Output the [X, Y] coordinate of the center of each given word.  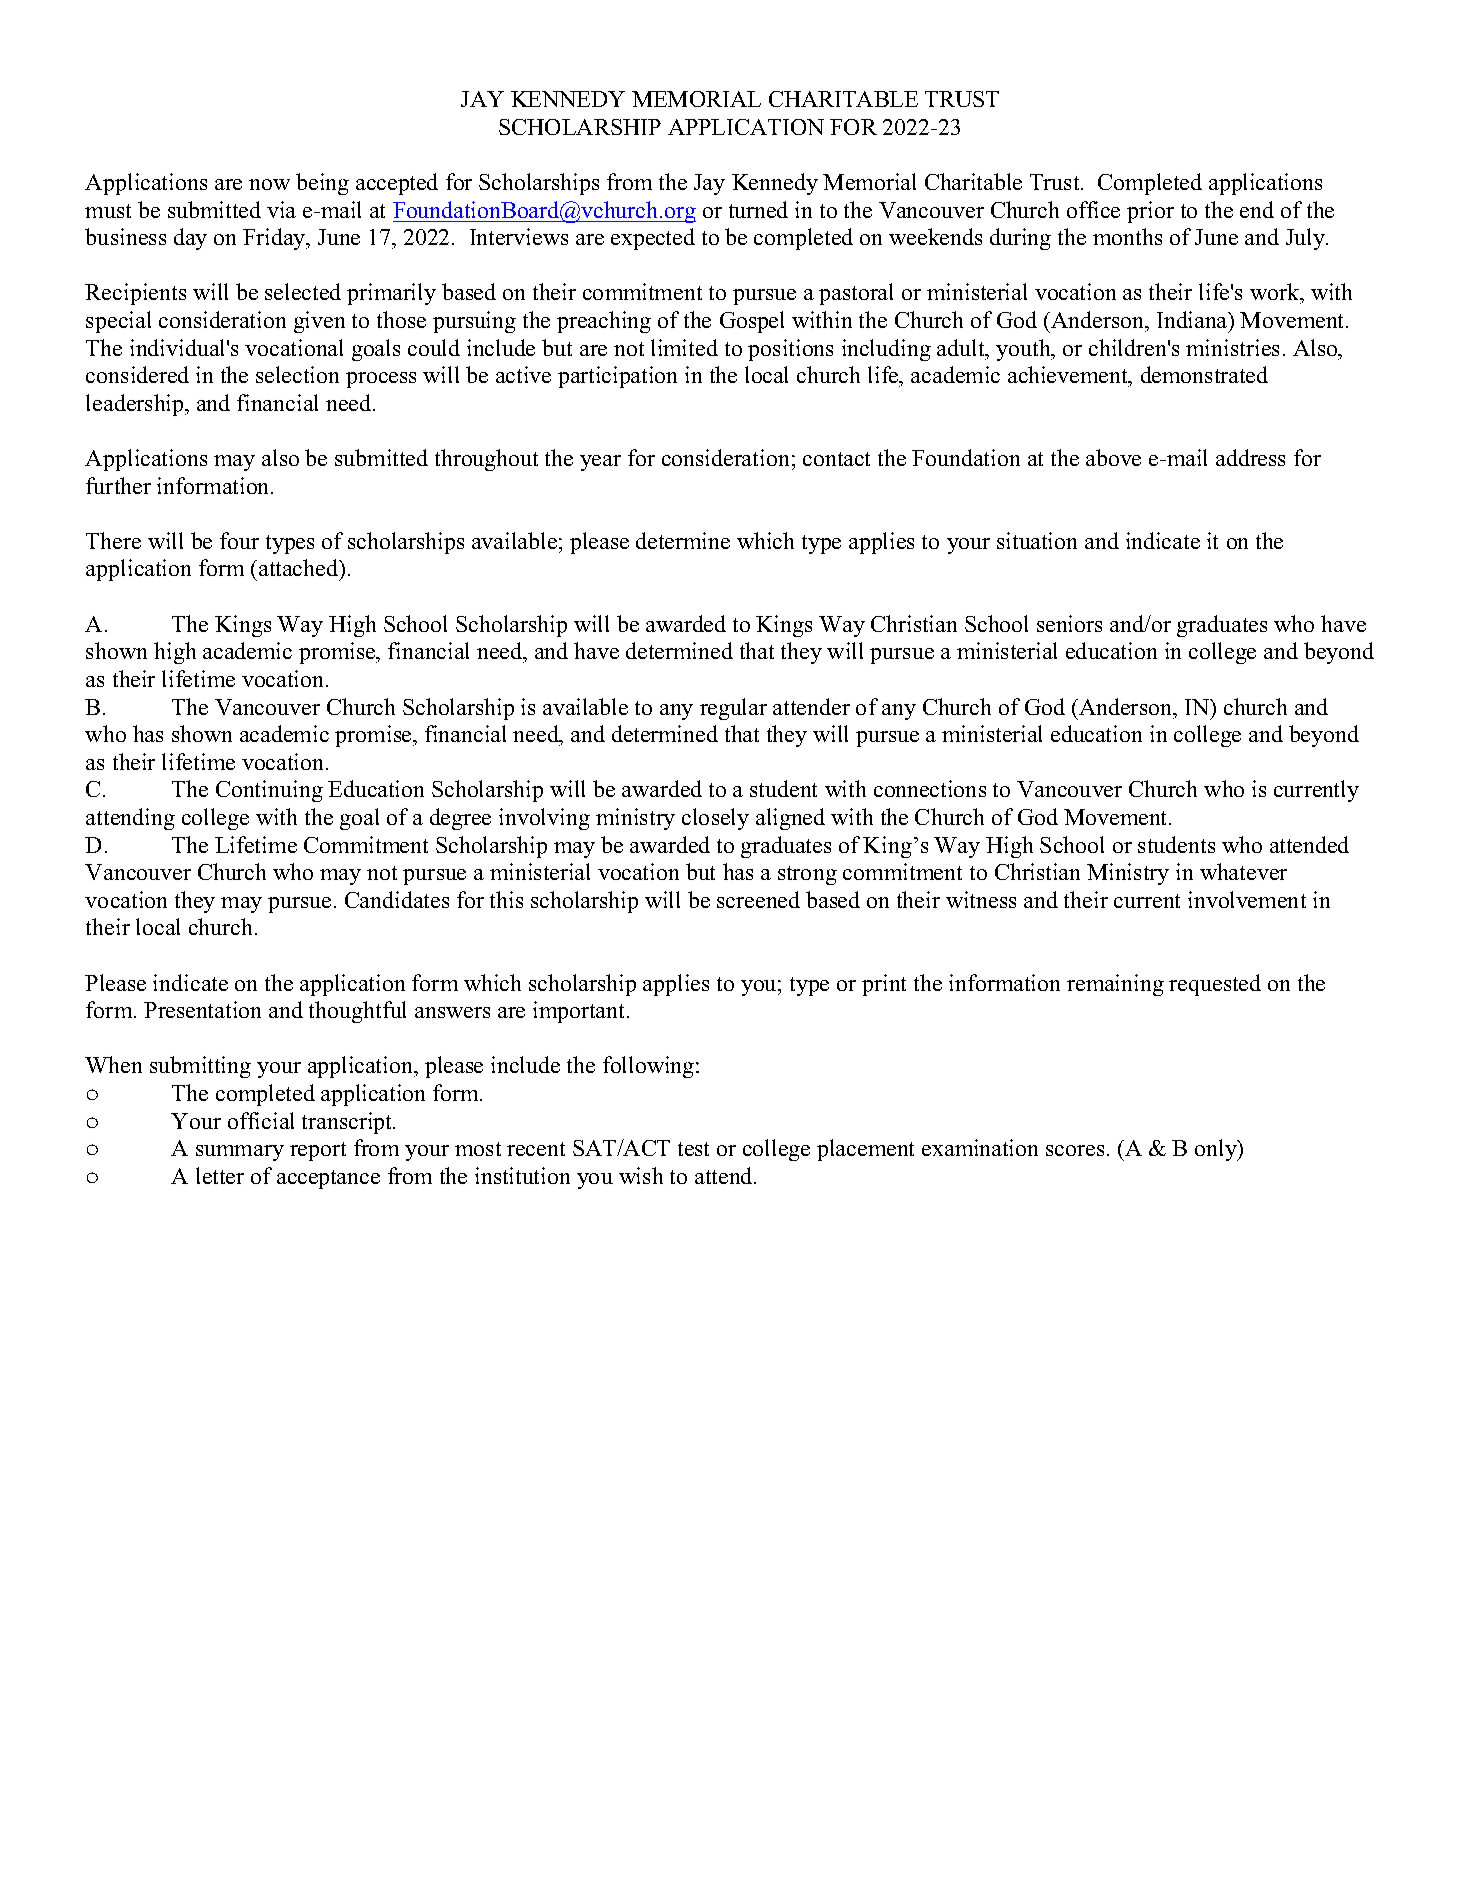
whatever [1243, 871]
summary [240, 1153]
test [693, 1149]
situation [1037, 540]
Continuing [269, 791]
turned [758, 209]
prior [1150, 212]
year [600, 463]
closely [715, 819]
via [281, 209]
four [239, 540]
